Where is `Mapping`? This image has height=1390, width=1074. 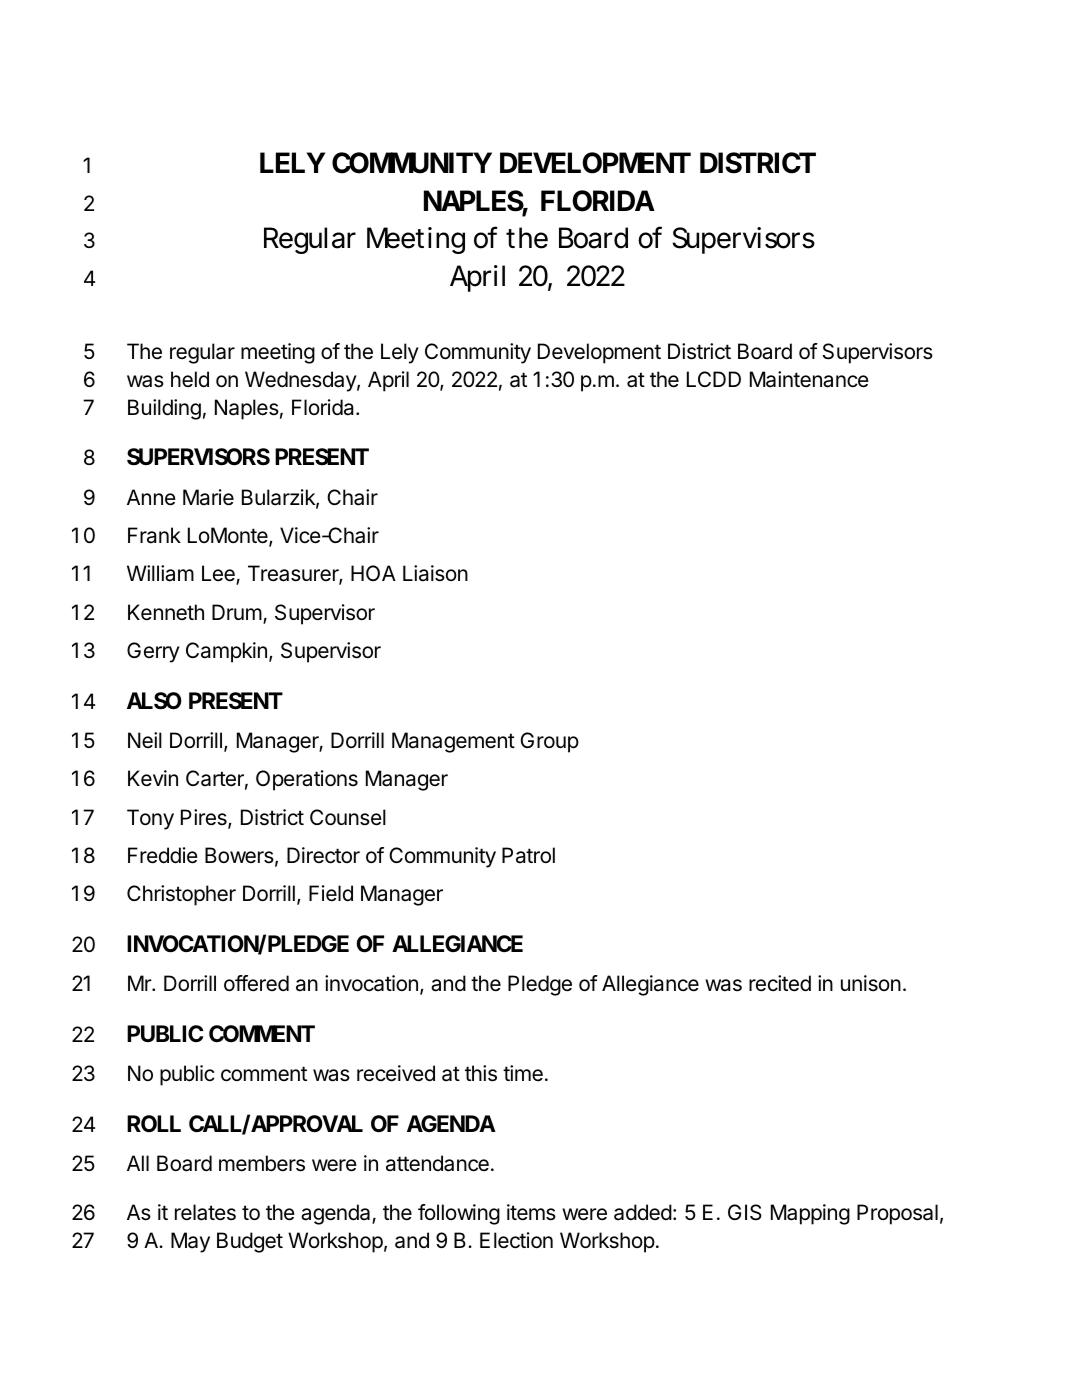
Mapping is located at coordinates (810, 1214).
